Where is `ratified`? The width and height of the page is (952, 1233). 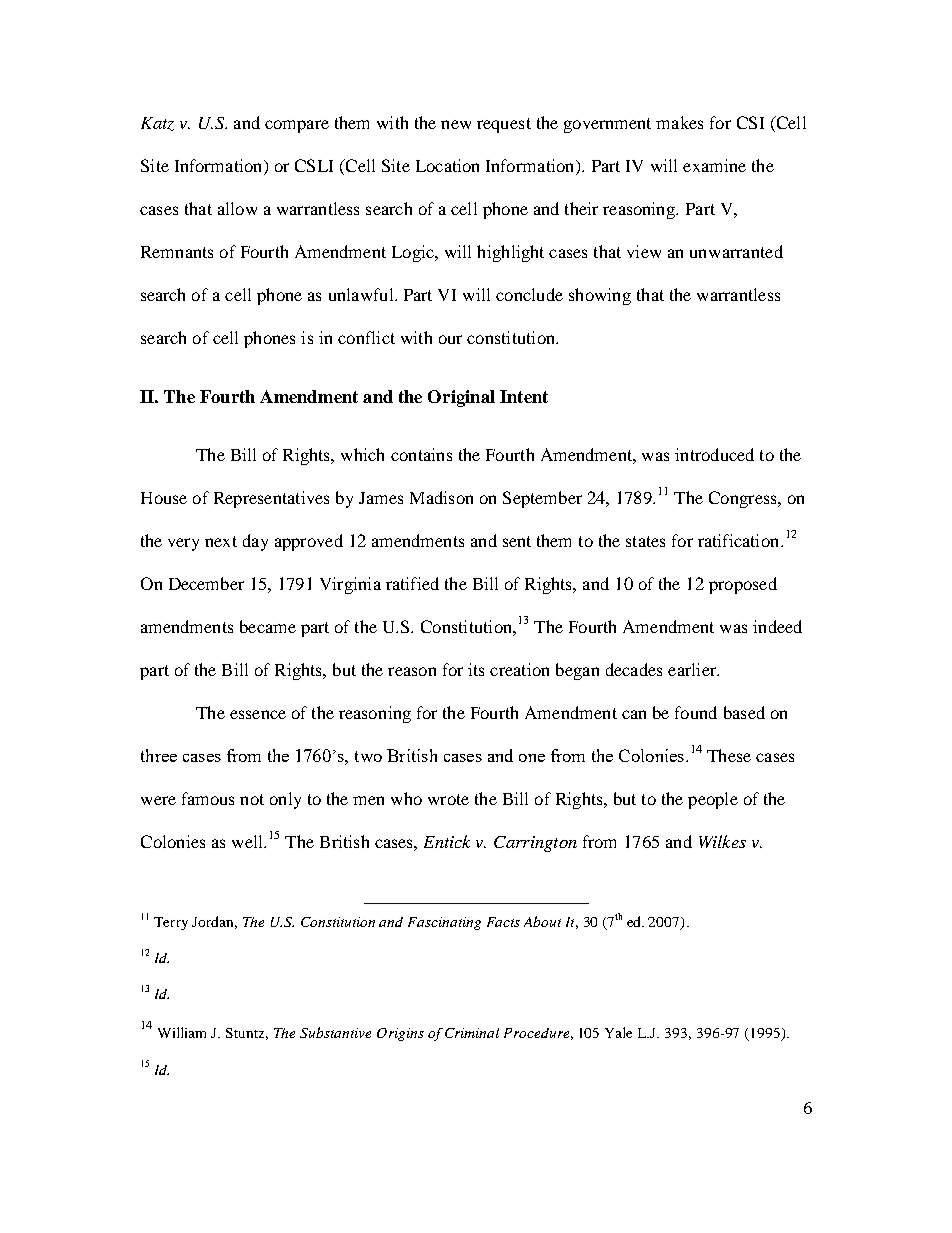
ratified is located at coordinates (412, 583).
